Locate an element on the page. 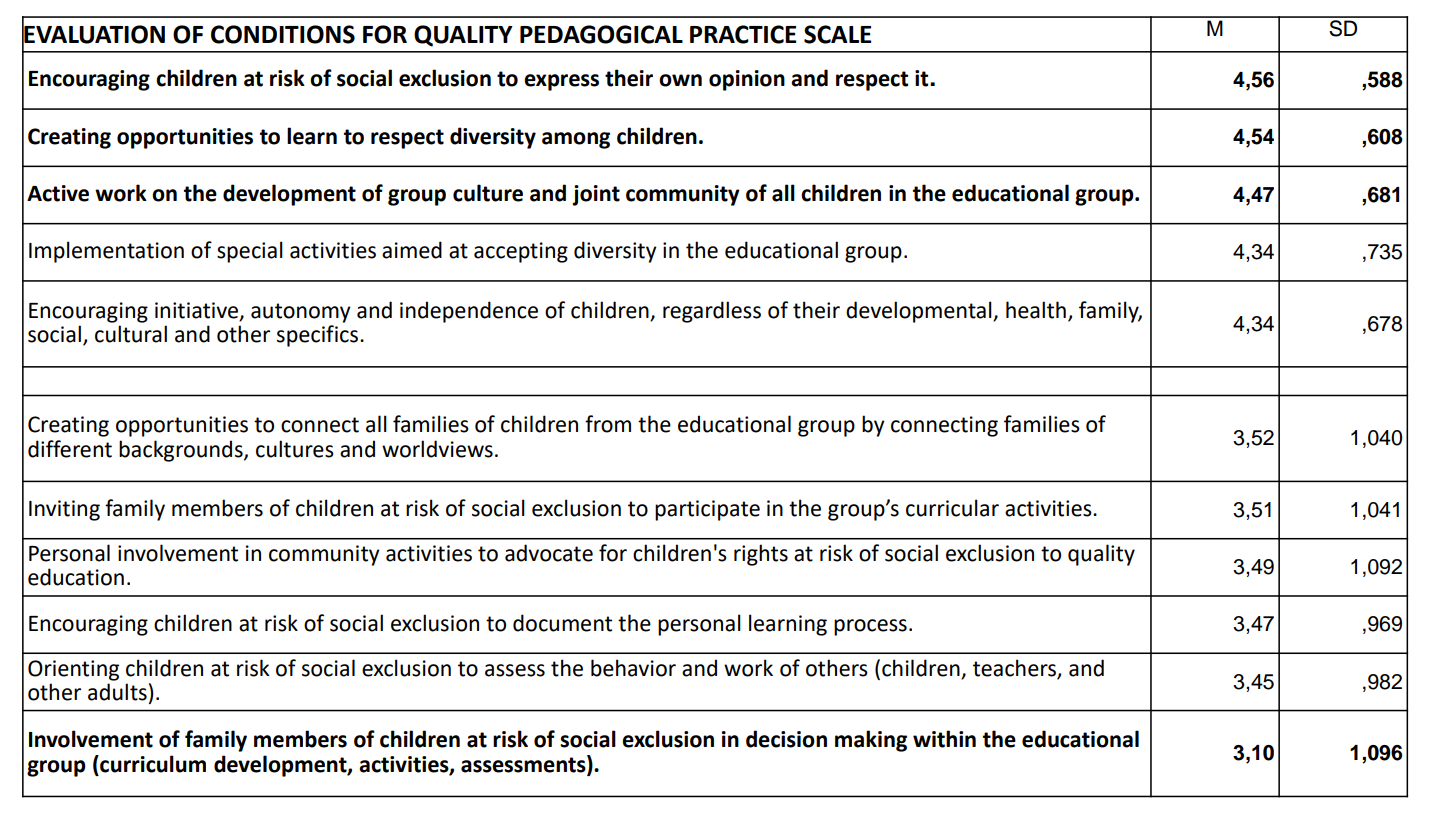 The image size is (1456, 819). SCALE is located at coordinates (838, 34).
